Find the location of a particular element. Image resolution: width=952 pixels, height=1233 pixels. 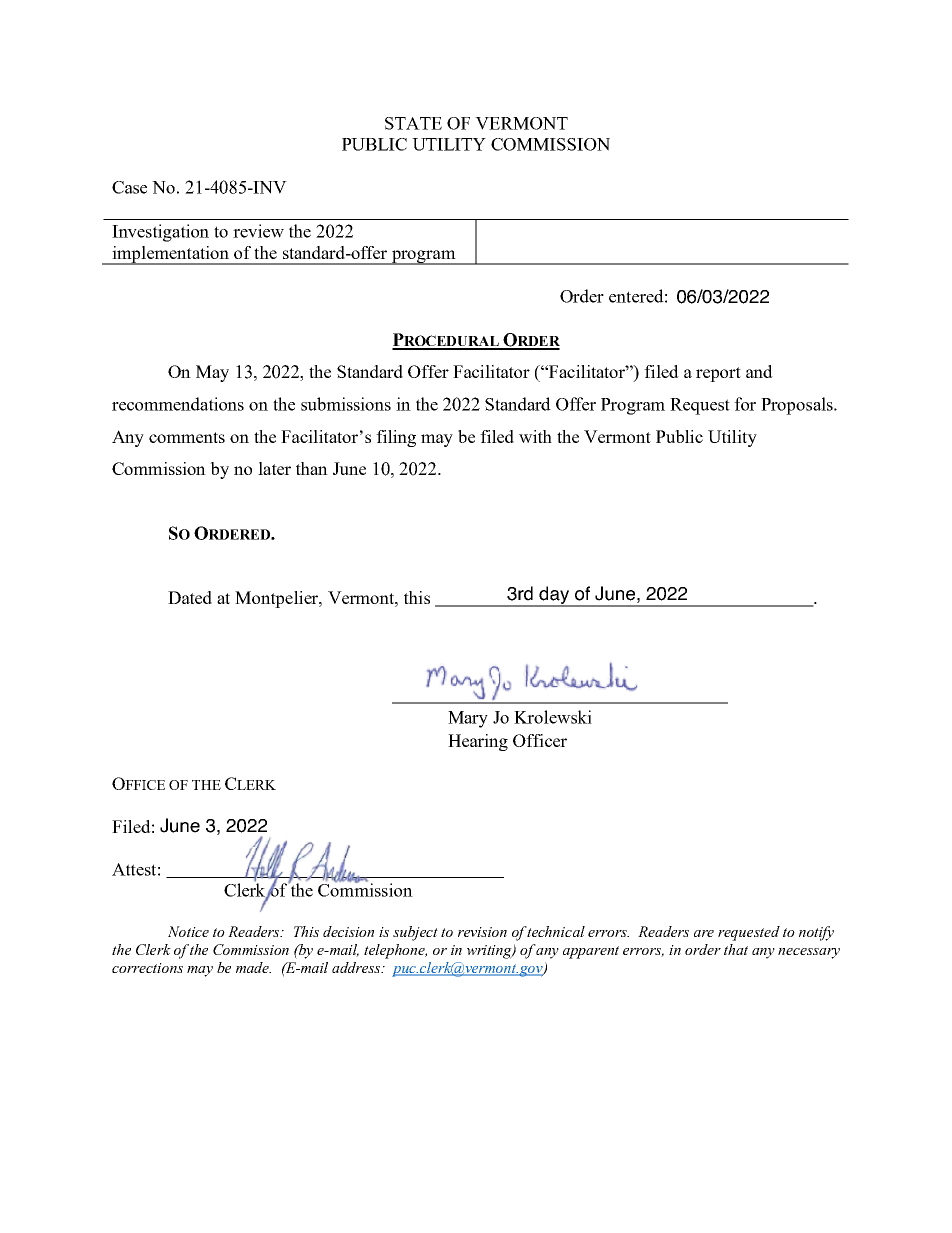

with is located at coordinates (535, 436).
